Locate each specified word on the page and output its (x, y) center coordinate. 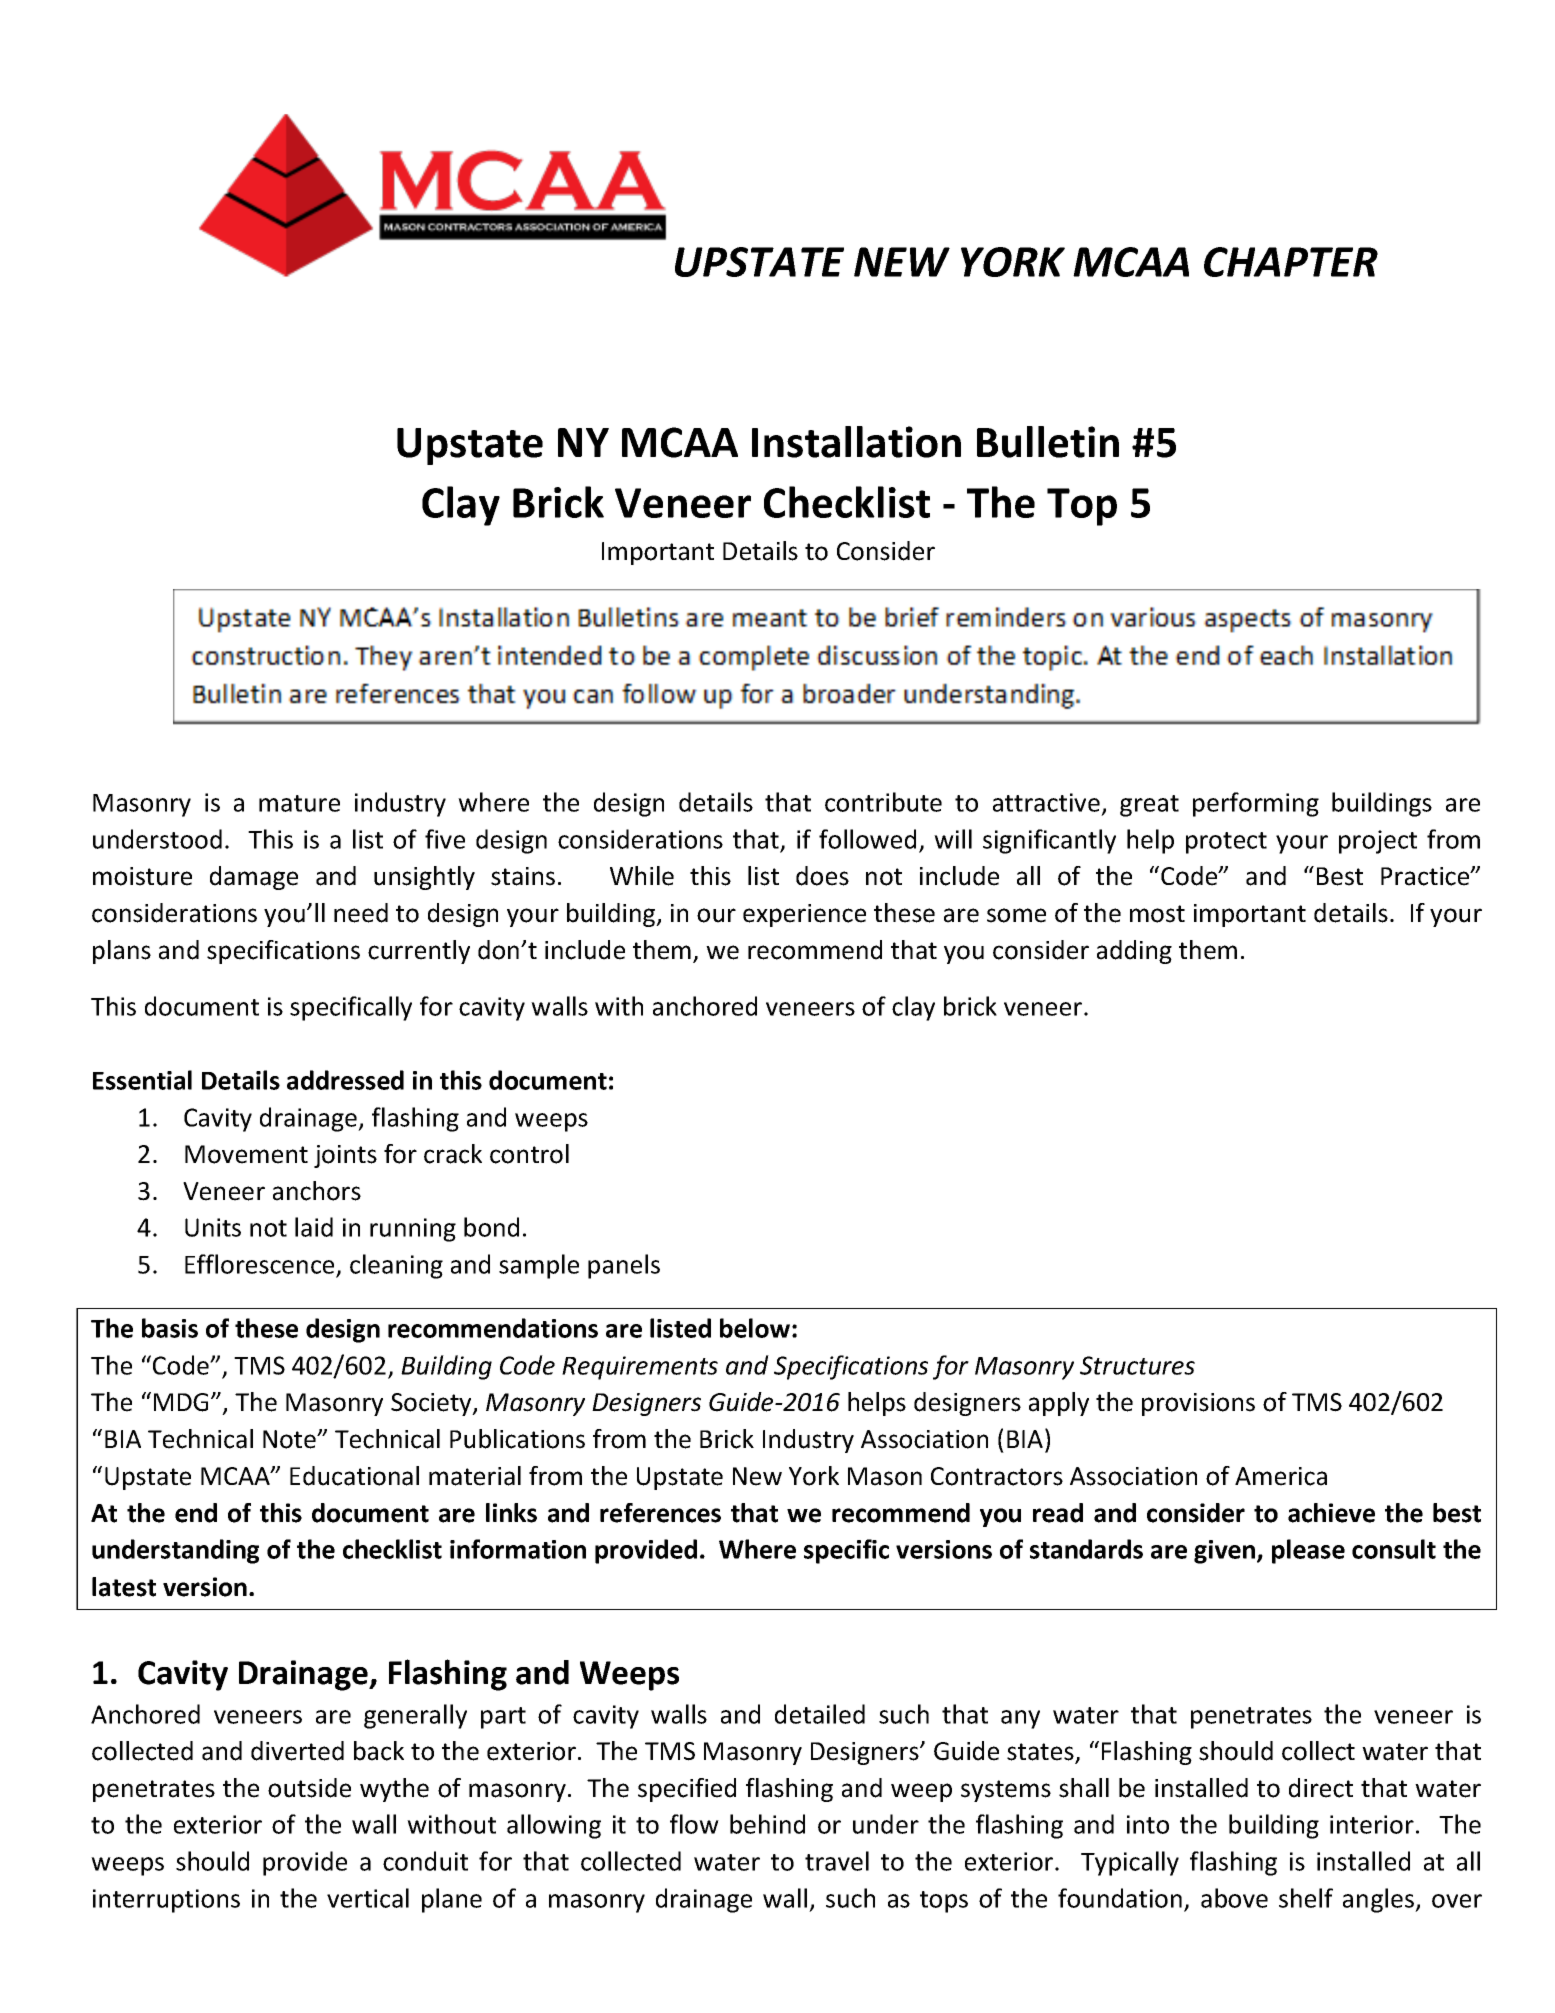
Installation (856, 442)
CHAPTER (1291, 262)
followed (867, 839)
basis (170, 1328)
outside (309, 1788)
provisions (1198, 1404)
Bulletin (1048, 442)
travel (837, 1861)
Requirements (640, 1368)
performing (1256, 804)
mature (299, 803)
